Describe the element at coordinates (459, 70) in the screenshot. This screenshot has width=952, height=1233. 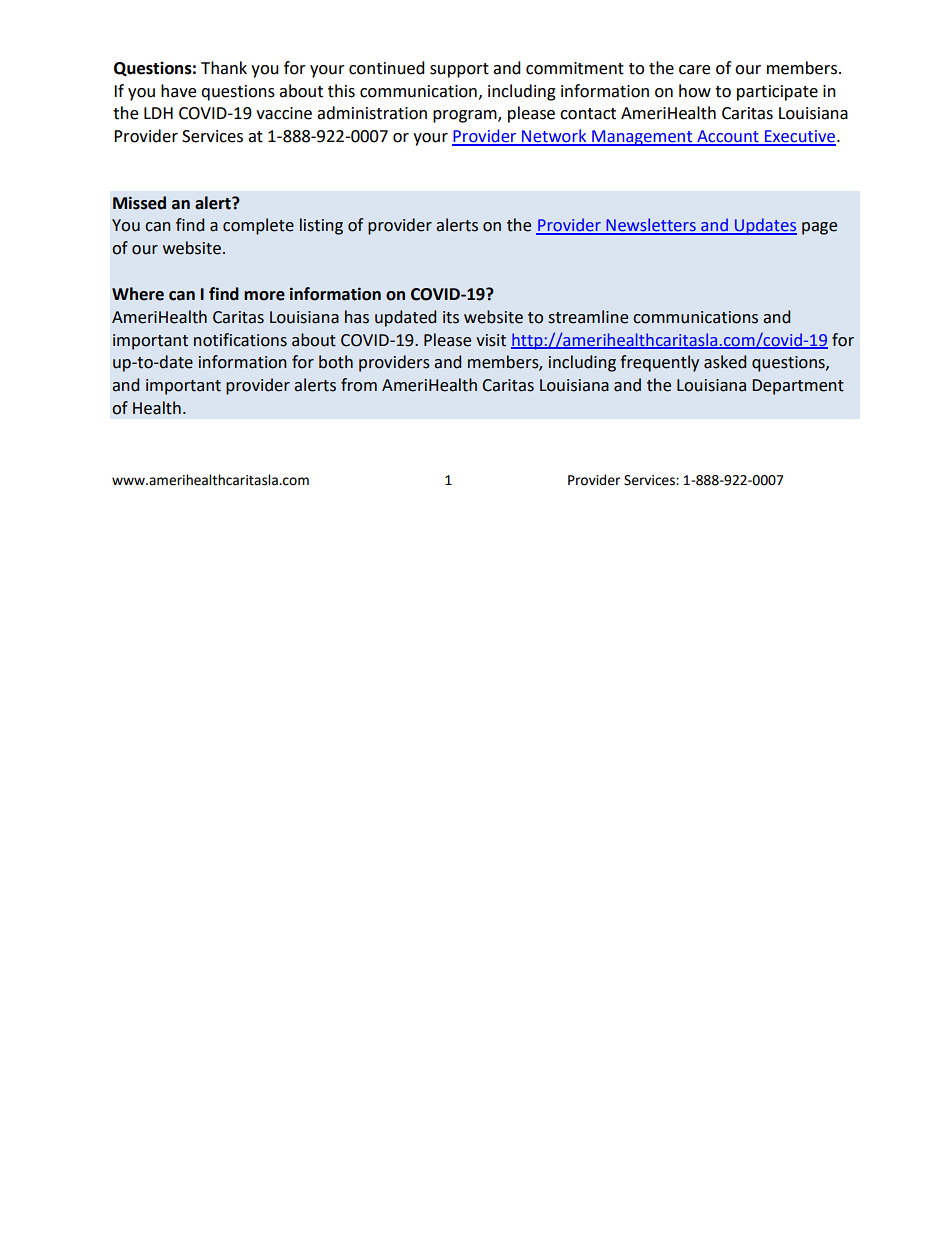
I see `support` at that location.
